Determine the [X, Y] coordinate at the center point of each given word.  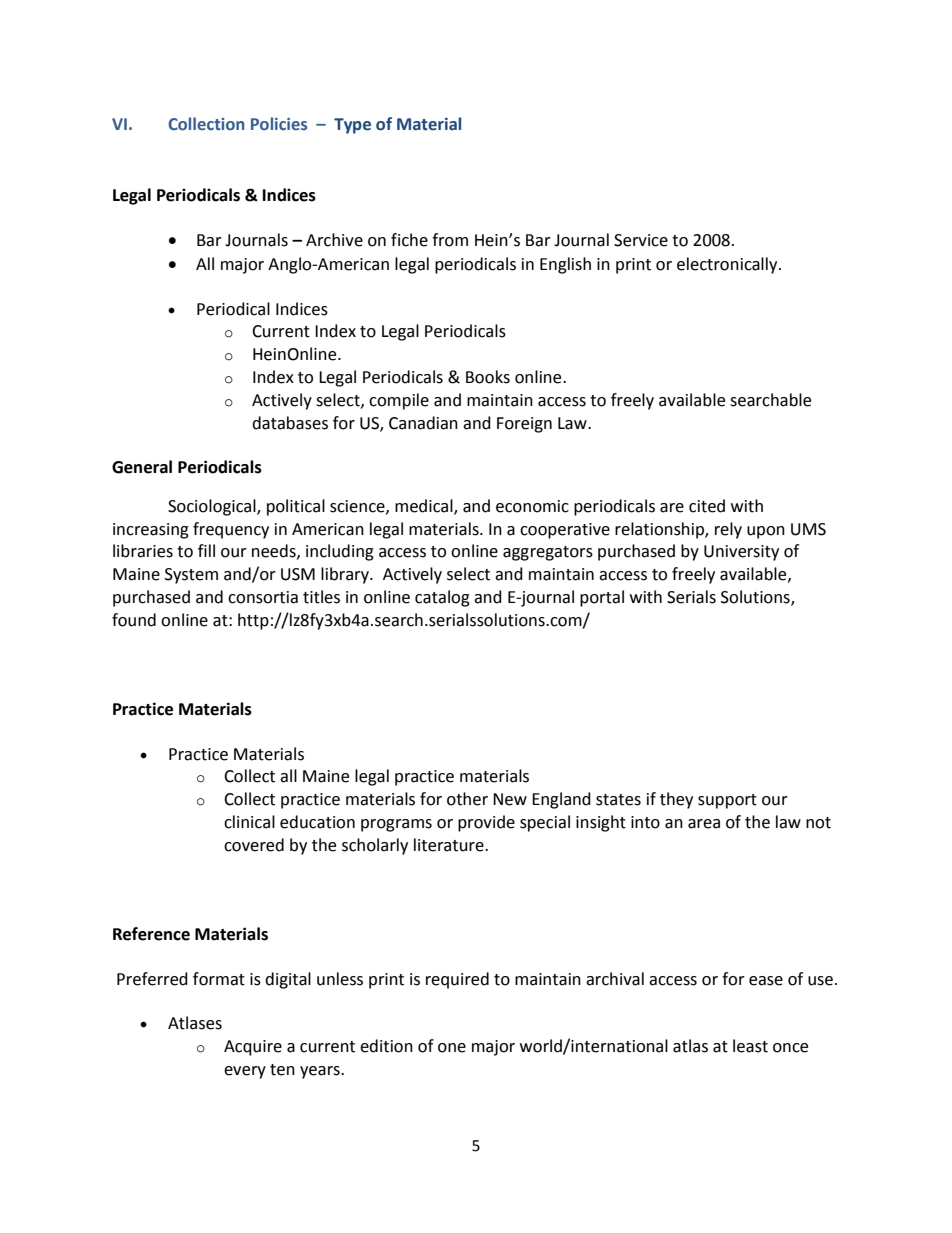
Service [641, 240]
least [750, 1046]
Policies [279, 123]
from [450, 240]
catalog [442, 598]
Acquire [253, 1048]
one [452, 1048]
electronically [728, 265]
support [727, 801]
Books [488, 377]
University [741, 553]
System [191, 576]
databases [290, 423]
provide [486, 823]
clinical [249, 822]
